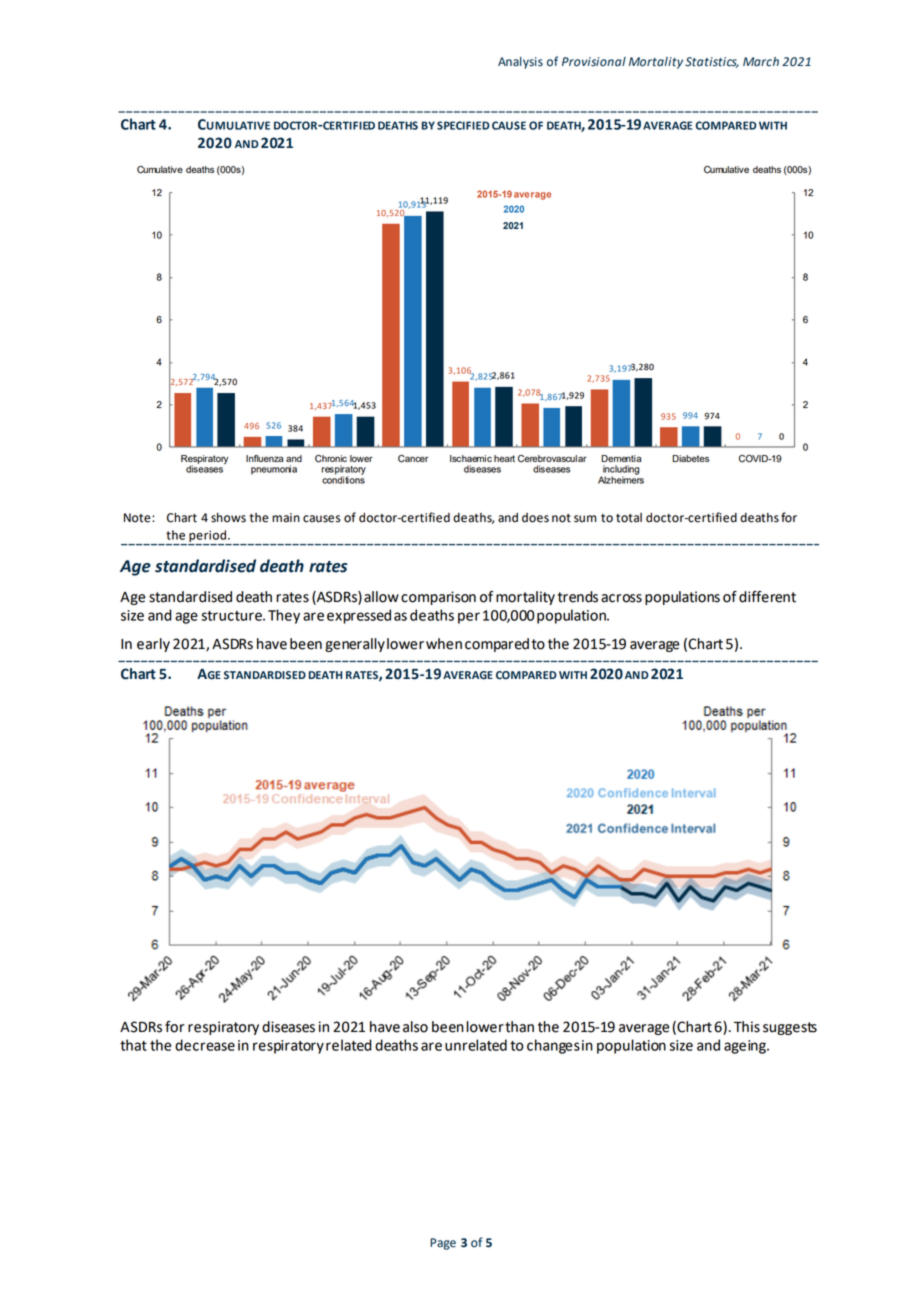 The height and width of the screenshot is (1308, 924). I want to click on ageing, so click(746, 1047).
